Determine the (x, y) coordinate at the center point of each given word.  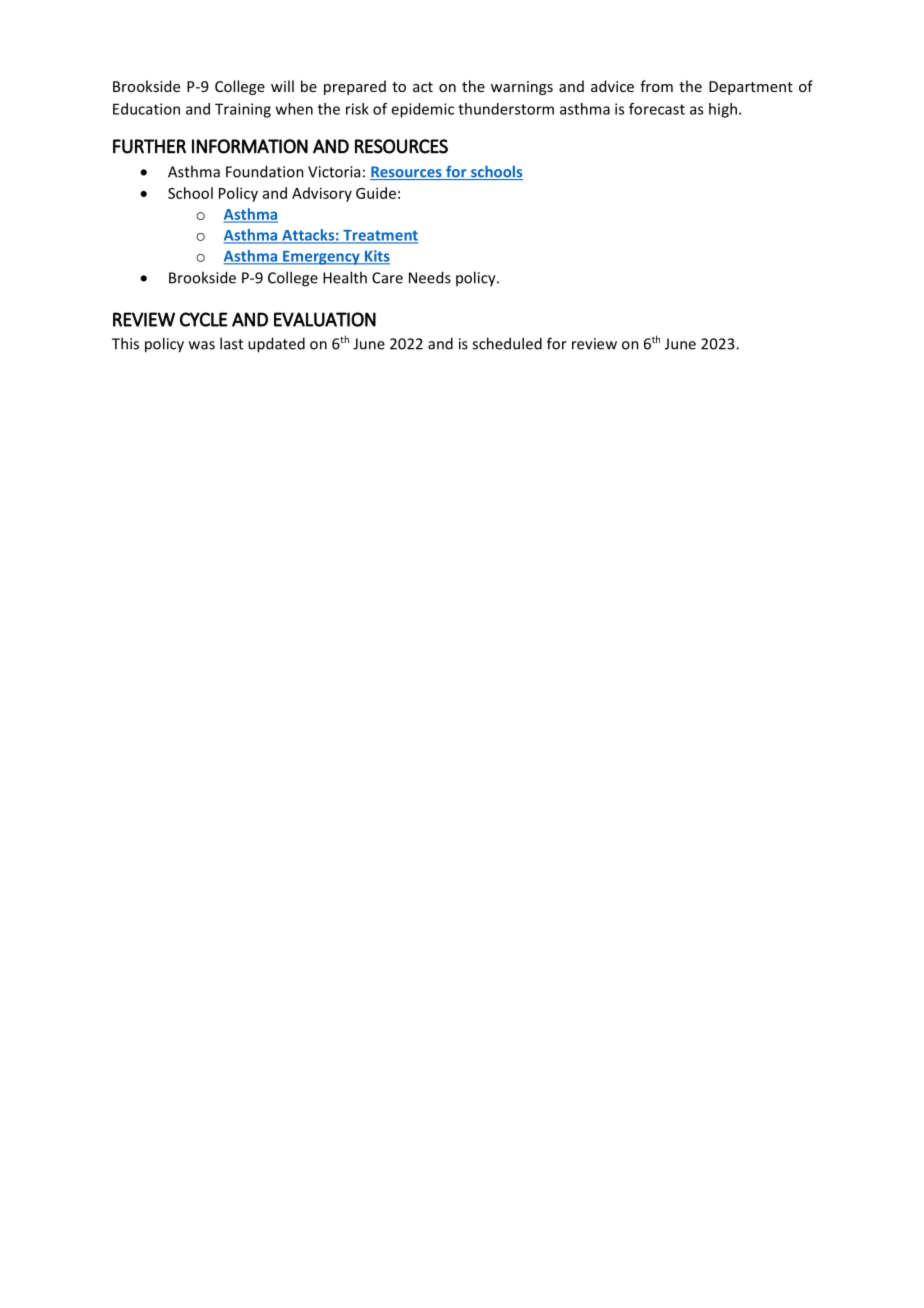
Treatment (379, 236)
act (423, 87)
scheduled (507, 343)
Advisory (322, 194)
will (282, 86)
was (202, 345)
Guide (376, 193)
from (656, 86)
